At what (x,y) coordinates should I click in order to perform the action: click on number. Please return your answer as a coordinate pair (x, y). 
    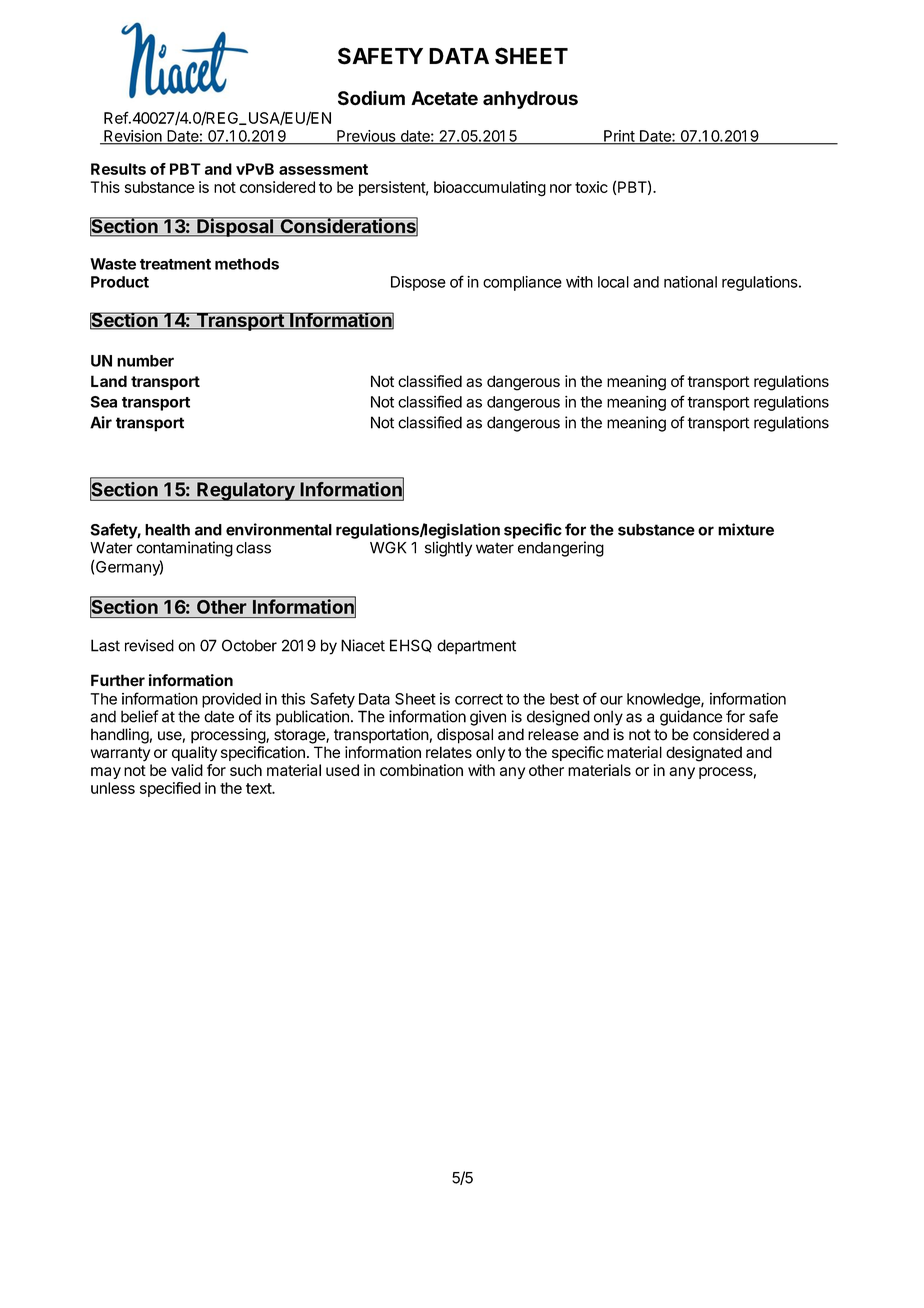
    Looking at the image, I should click on (145, 361).
